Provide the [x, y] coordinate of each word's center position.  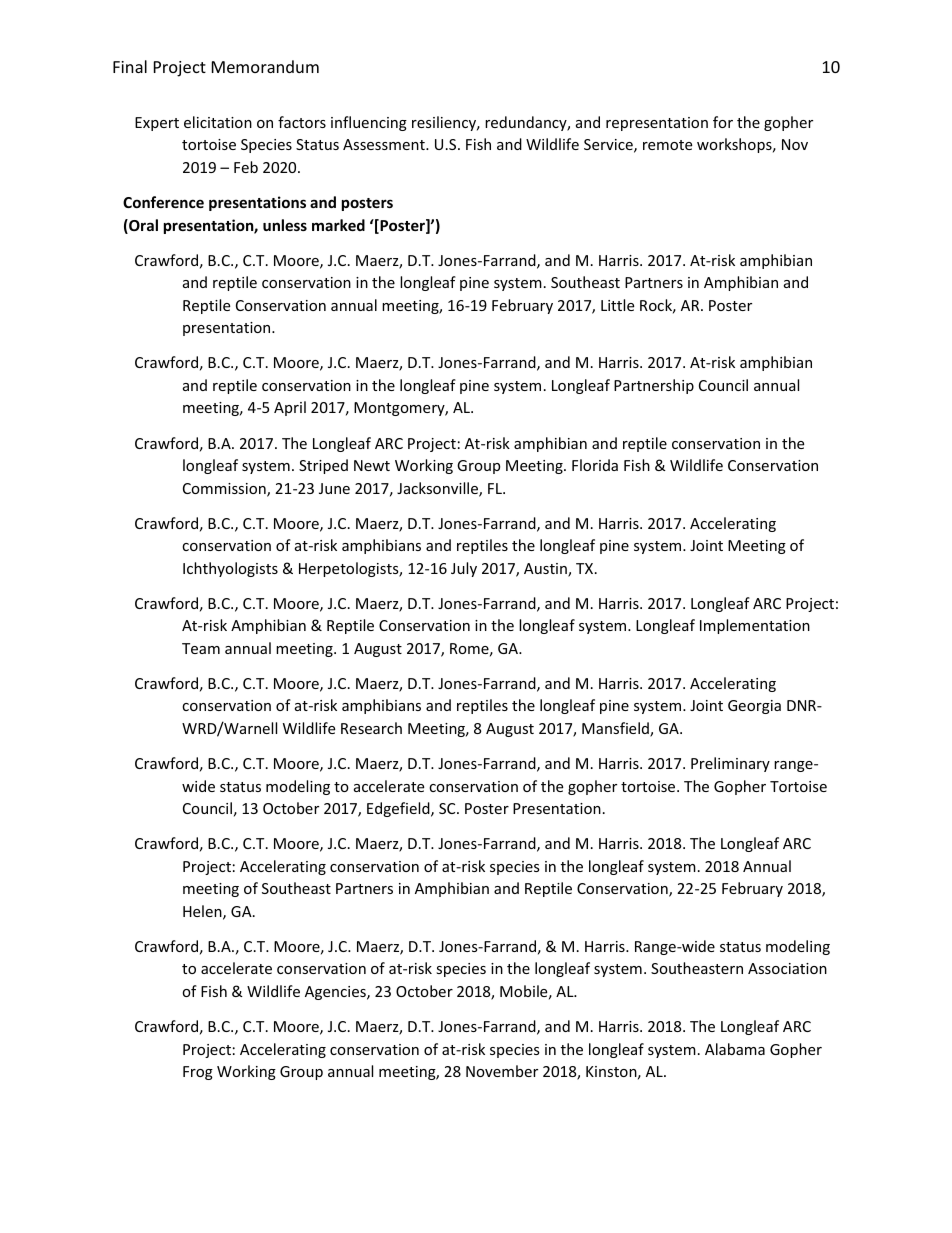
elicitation [218, 122]
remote [667, 145]
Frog [198, 1073]
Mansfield [616, 729]
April [290, 408]
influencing [369, 123]
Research [371, 728]
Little [617, 305]
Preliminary [730, 764]
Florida [595, 465]
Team [201, 648]
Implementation [755, 626]
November [502, 1071]
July [464, 569]
